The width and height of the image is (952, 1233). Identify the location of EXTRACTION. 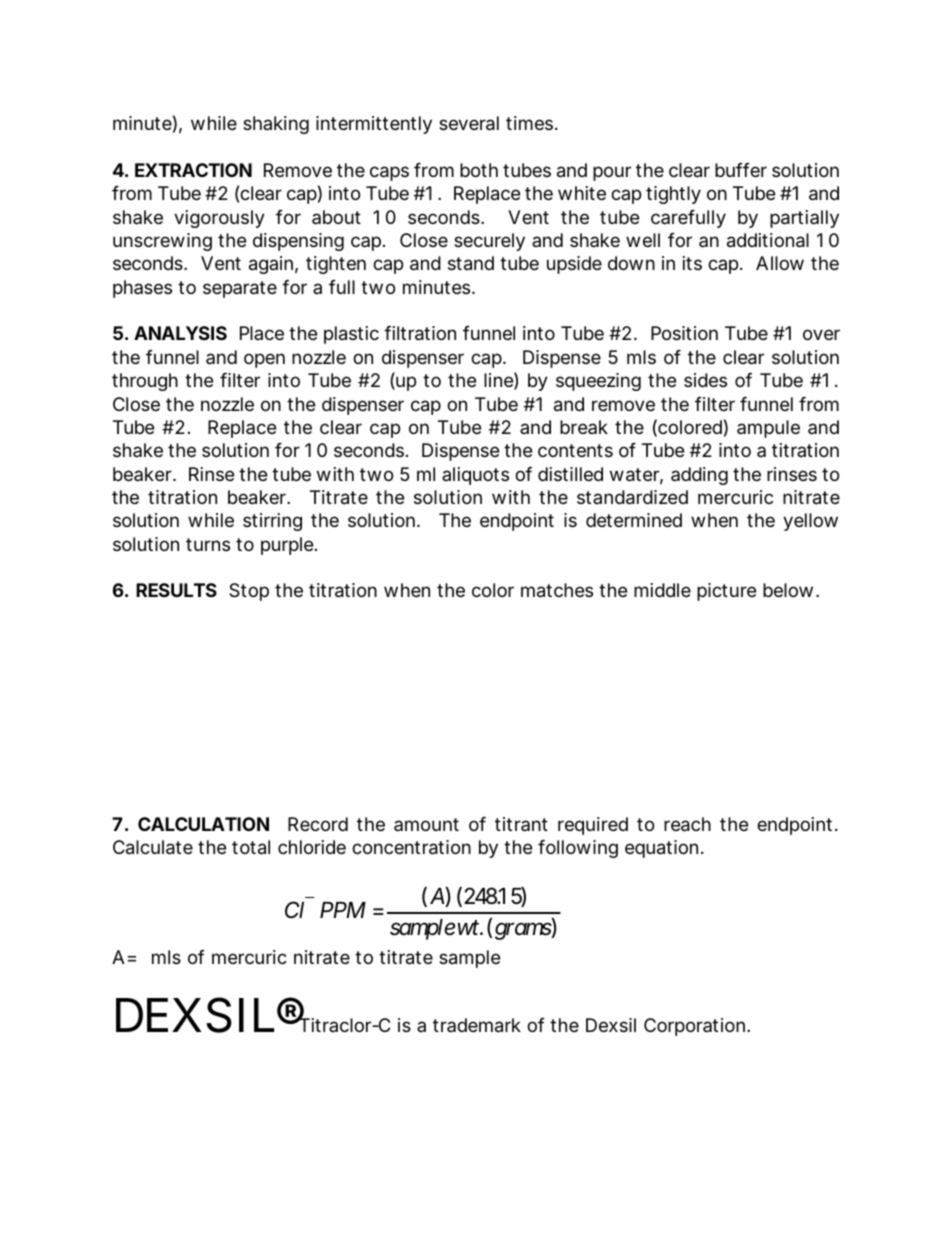
(193, 170).
